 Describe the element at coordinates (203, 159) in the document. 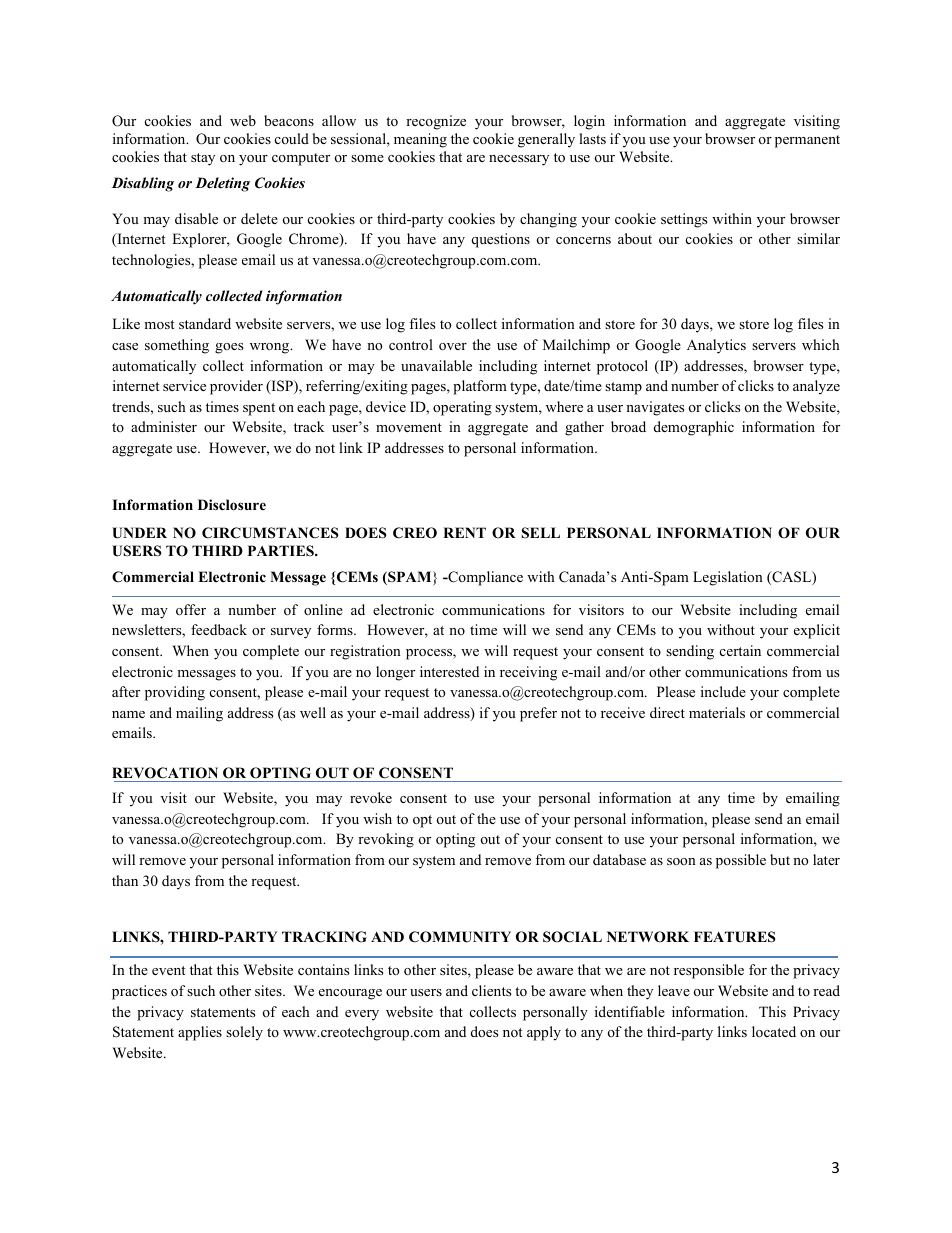

I see `stay` at that location.
